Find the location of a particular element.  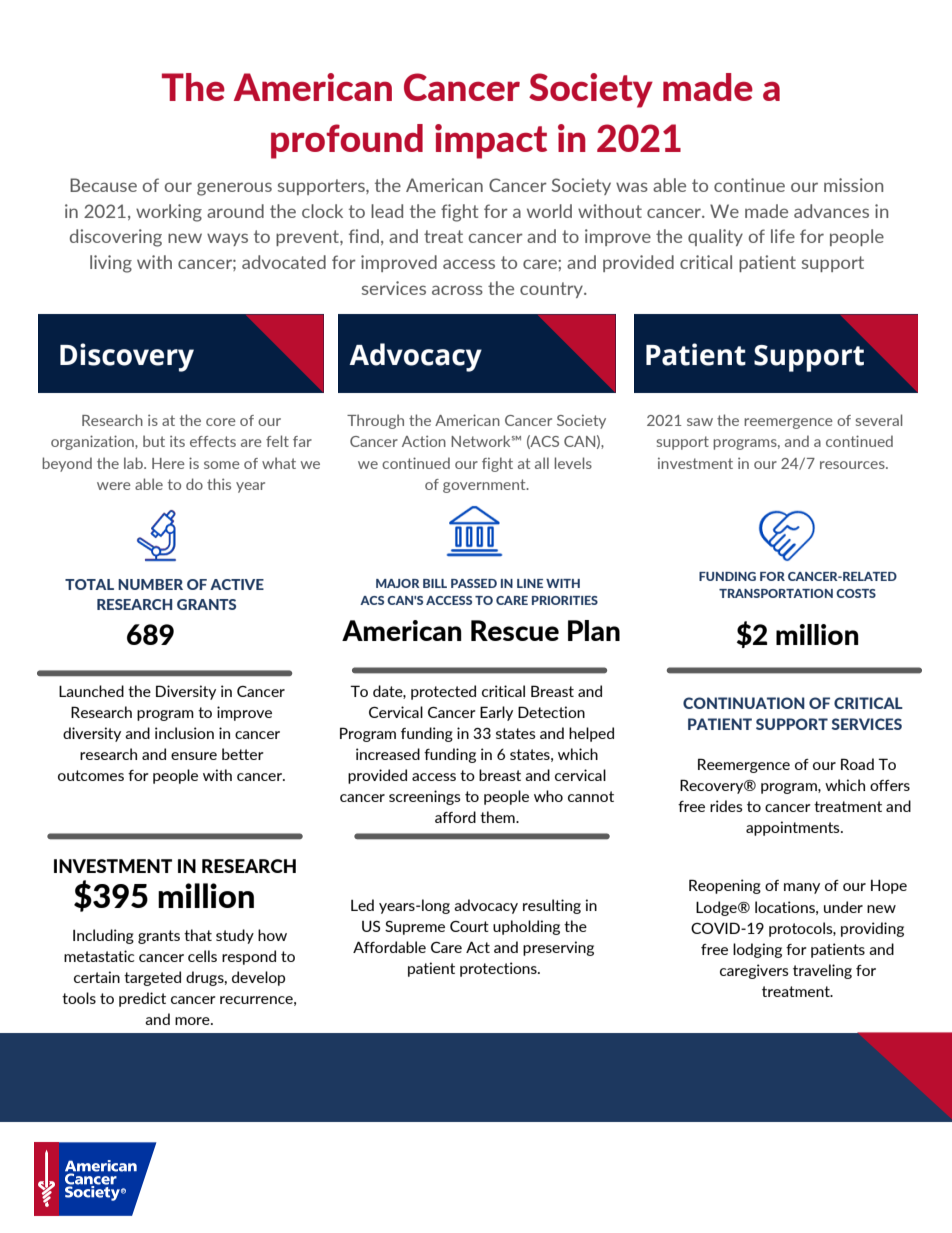

several is located at coordinates (878, 420).
